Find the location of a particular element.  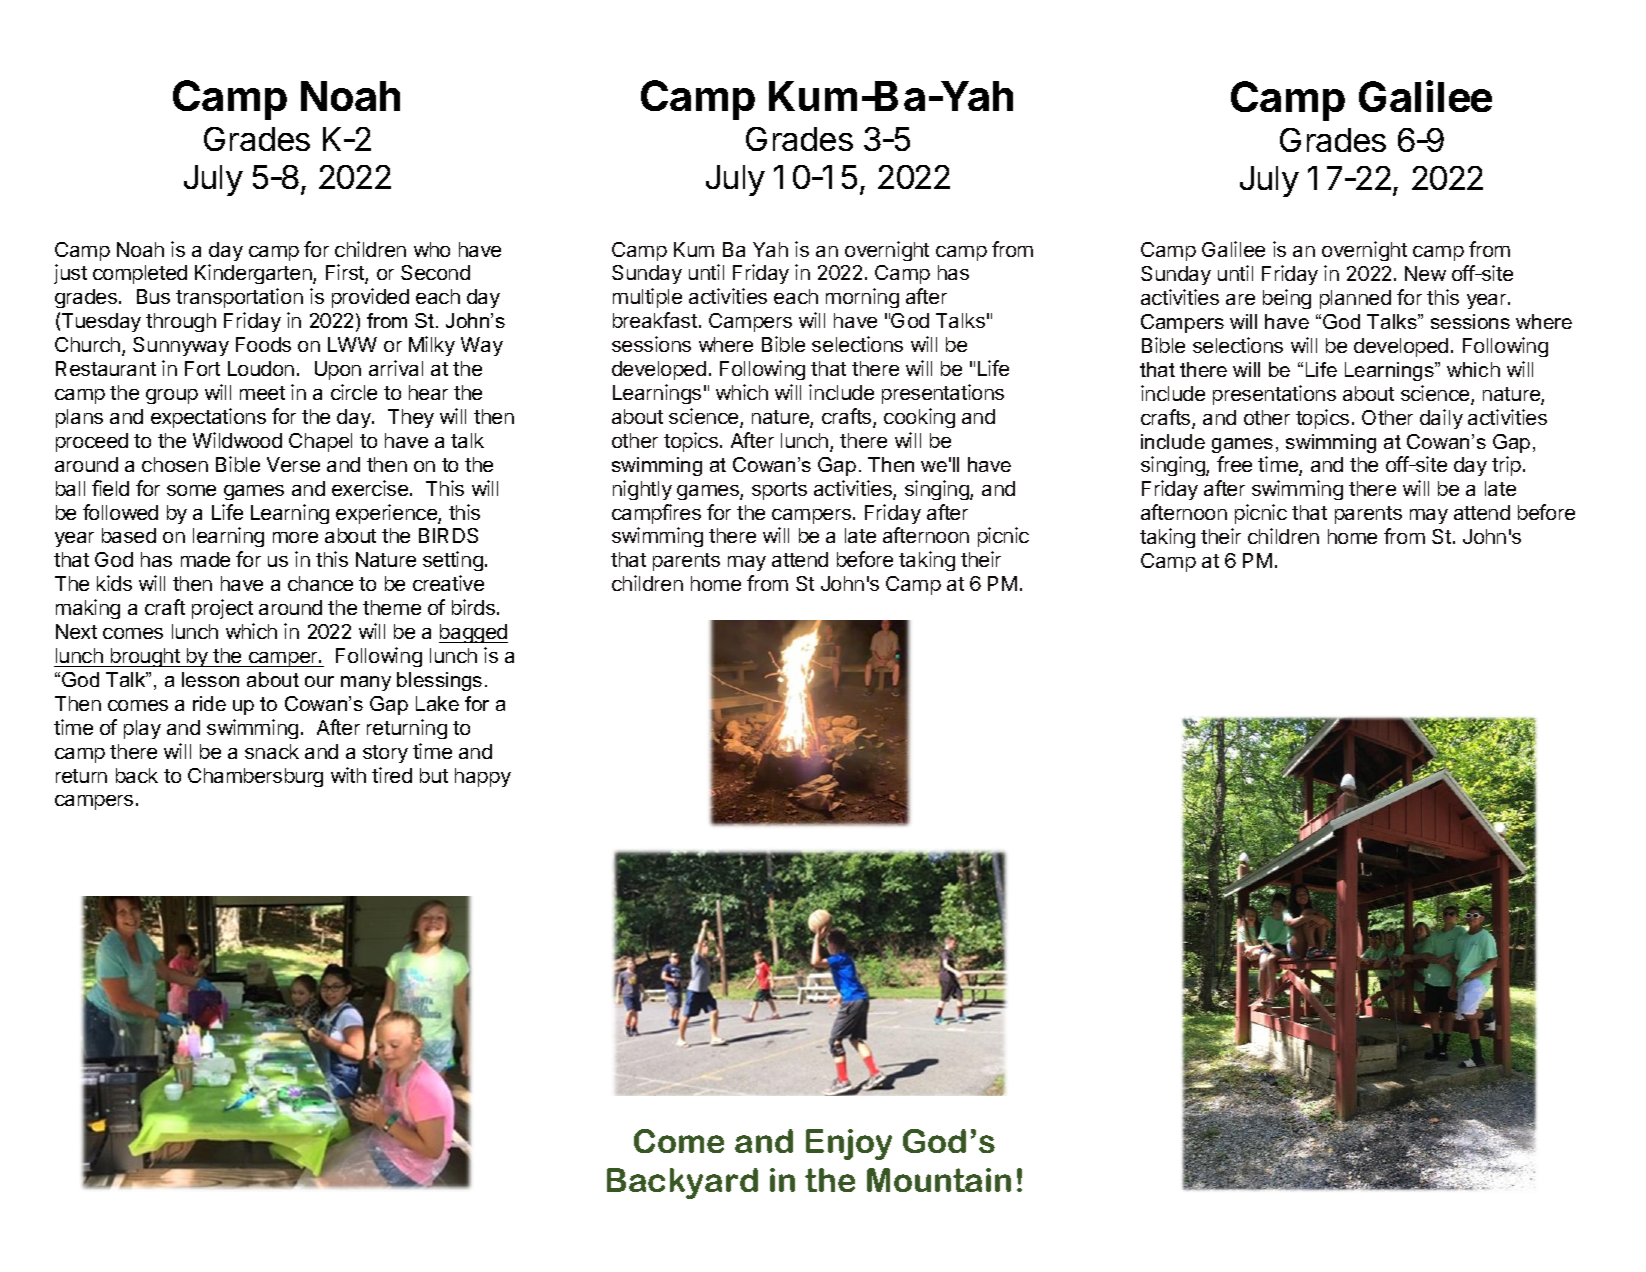

Verse is located at coordinates (293, 464).
